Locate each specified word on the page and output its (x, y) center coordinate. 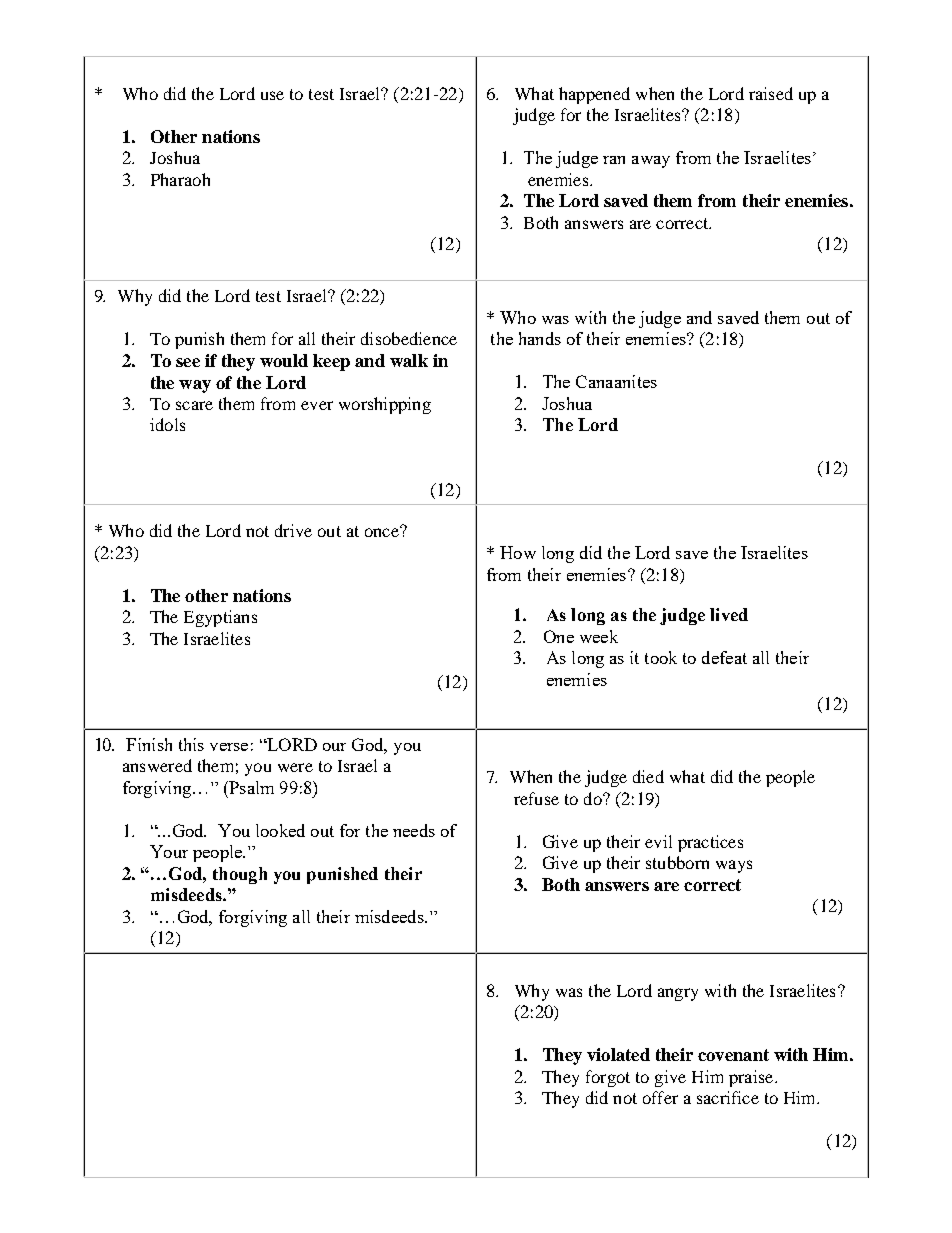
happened (594, 95)
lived (729, 614)
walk (409, 360)
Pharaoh (180, 179)
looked (280, 830)
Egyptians (220, 618)
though (240, 875)
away (651, 162)
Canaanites (616, 381)
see (188, 362)
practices (710, 843)
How (518, 552)
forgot (608, 1078)
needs (414, 830)
